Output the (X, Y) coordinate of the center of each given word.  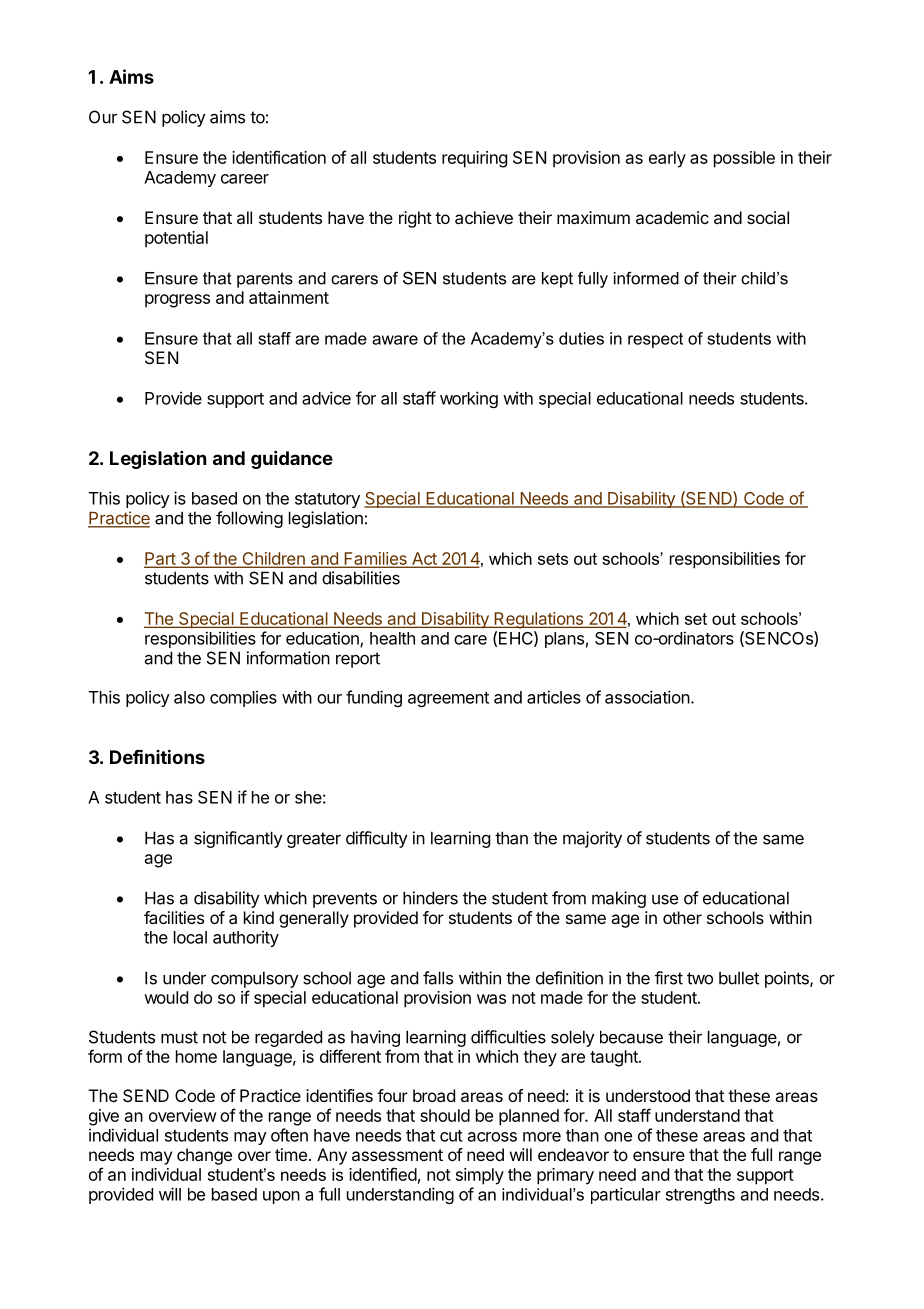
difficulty (377, 839)
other (682, 917)
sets (553, 559)
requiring (474, 159)
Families (375, 559)
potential (176, 239)
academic (672, 217)
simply (480, 1176)
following (249, 519)
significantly (238, 839)
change (204, 1156)
